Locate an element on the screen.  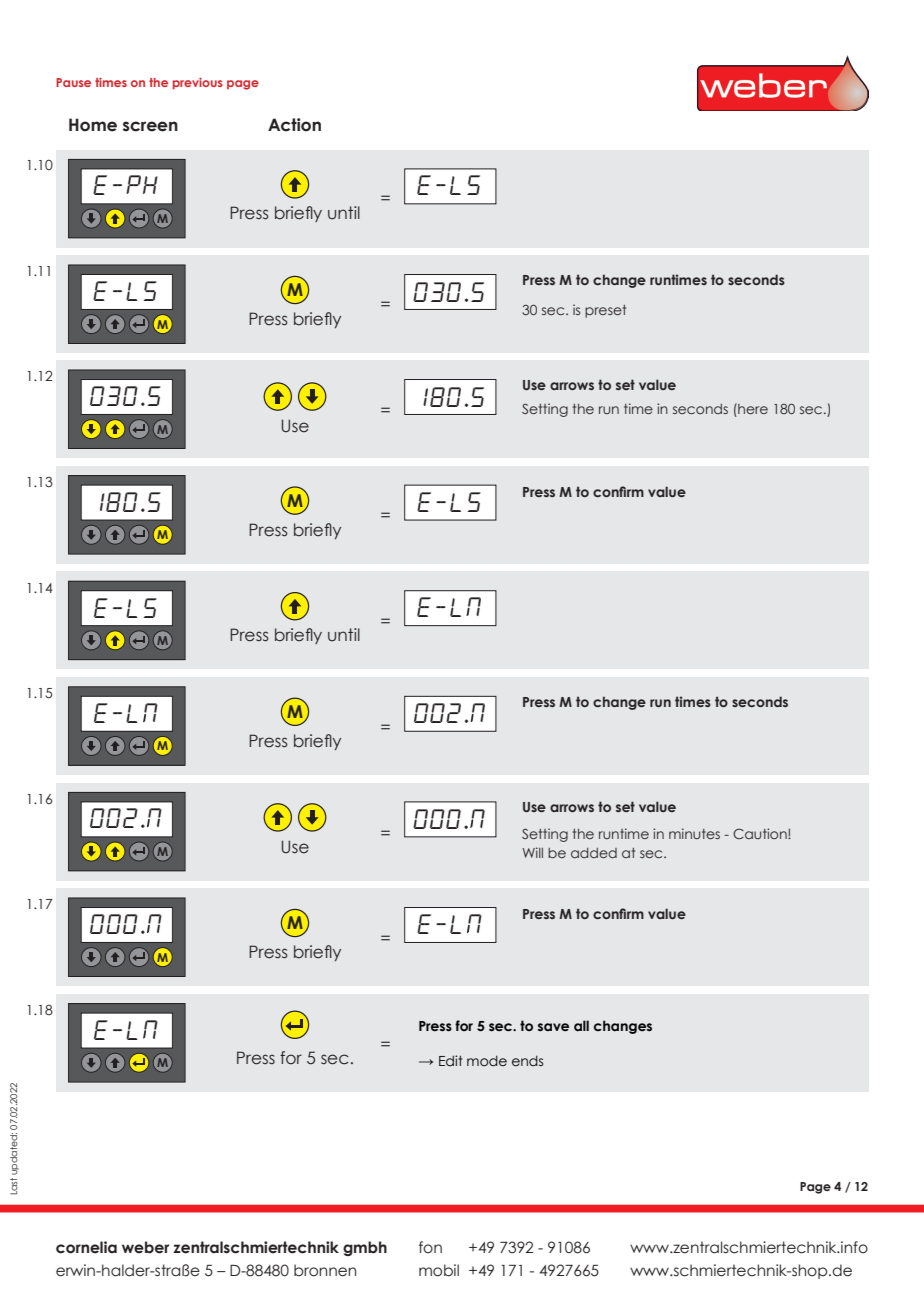
Will is located at coordinates (532, 852).
